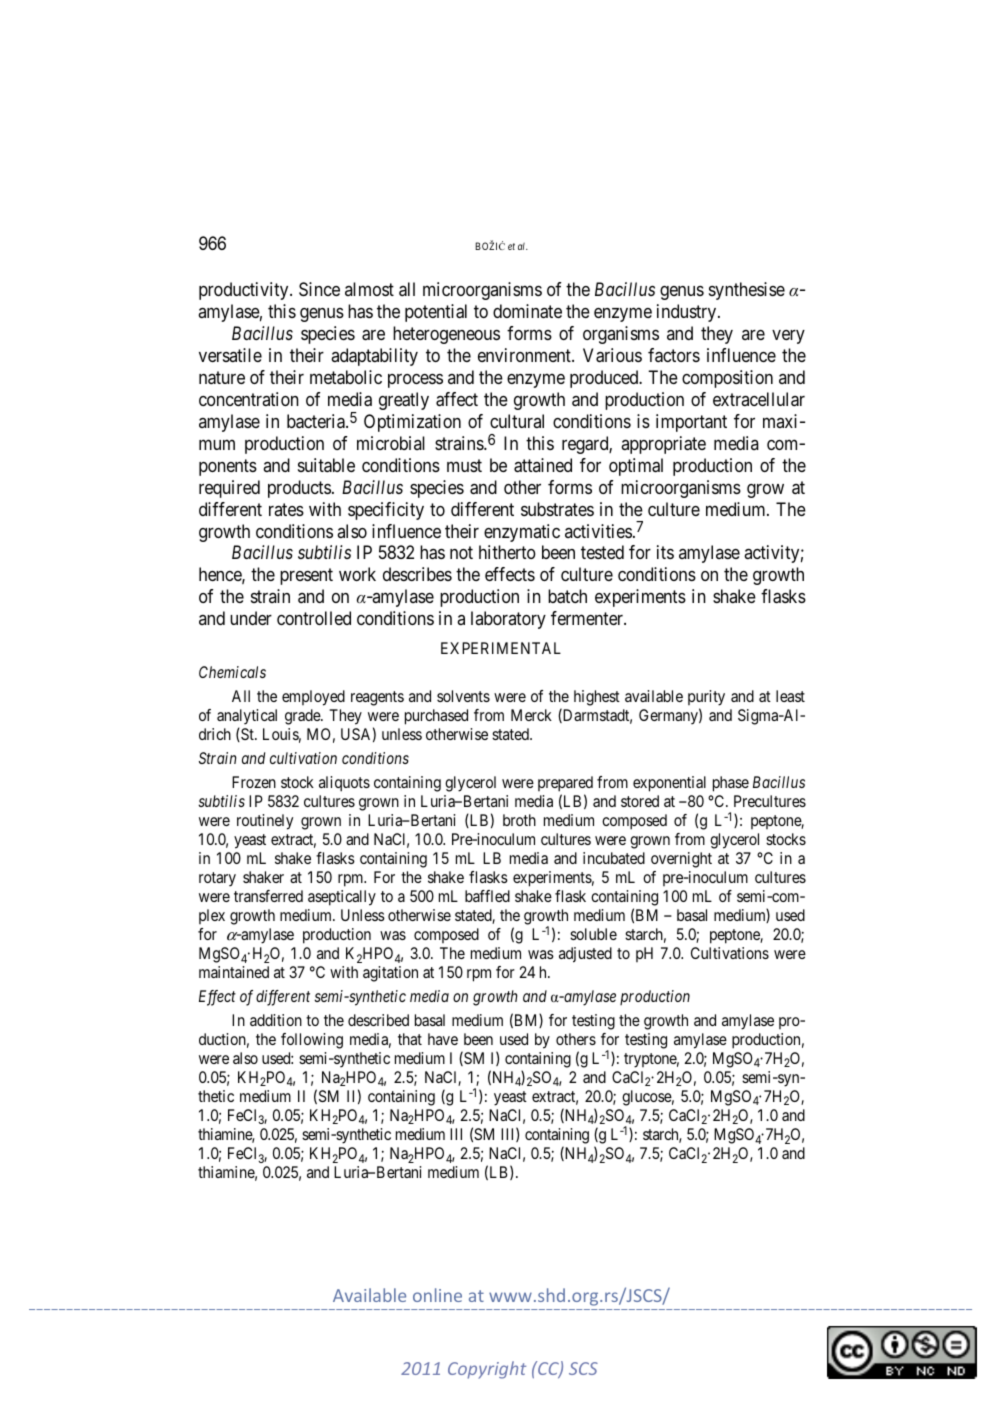 The height and width of the screenshot is (1419, 1003). I want to click on have, so click(443, 1039).
